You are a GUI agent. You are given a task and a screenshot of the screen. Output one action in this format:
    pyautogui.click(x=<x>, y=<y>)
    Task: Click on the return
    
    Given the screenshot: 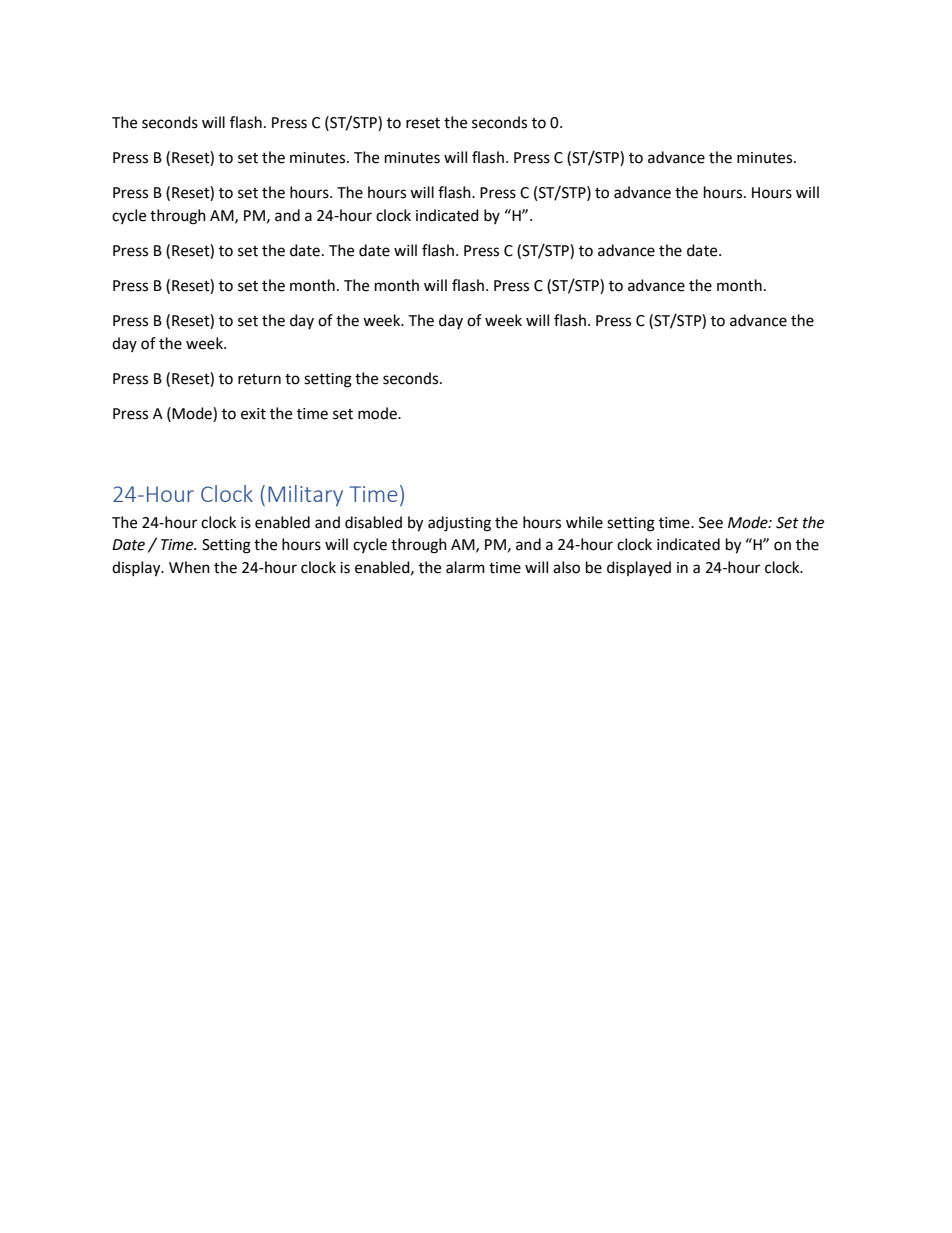 What is the action you would take?
    pyautogui.click(x=259, y=379)
